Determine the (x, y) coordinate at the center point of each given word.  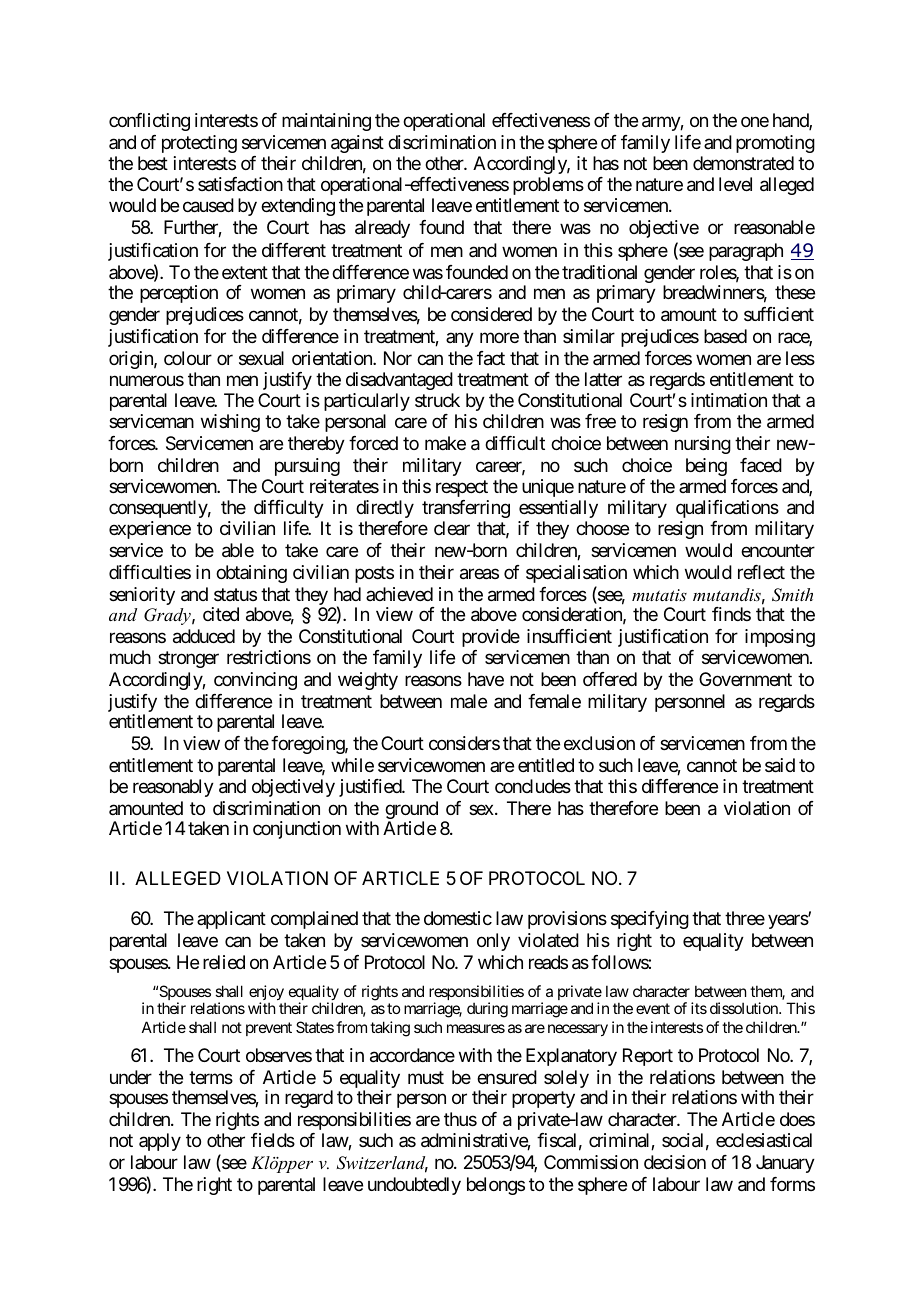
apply (160, 1142)
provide (491, 638)
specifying (650, 920)
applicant (231, 920)
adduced (204, 636)
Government (745, 679)
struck (437, 400)
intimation (729, 400)
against (357, 144)
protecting (199, 144)
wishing (230, 423)
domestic (458, 918)
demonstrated (743, 163)
